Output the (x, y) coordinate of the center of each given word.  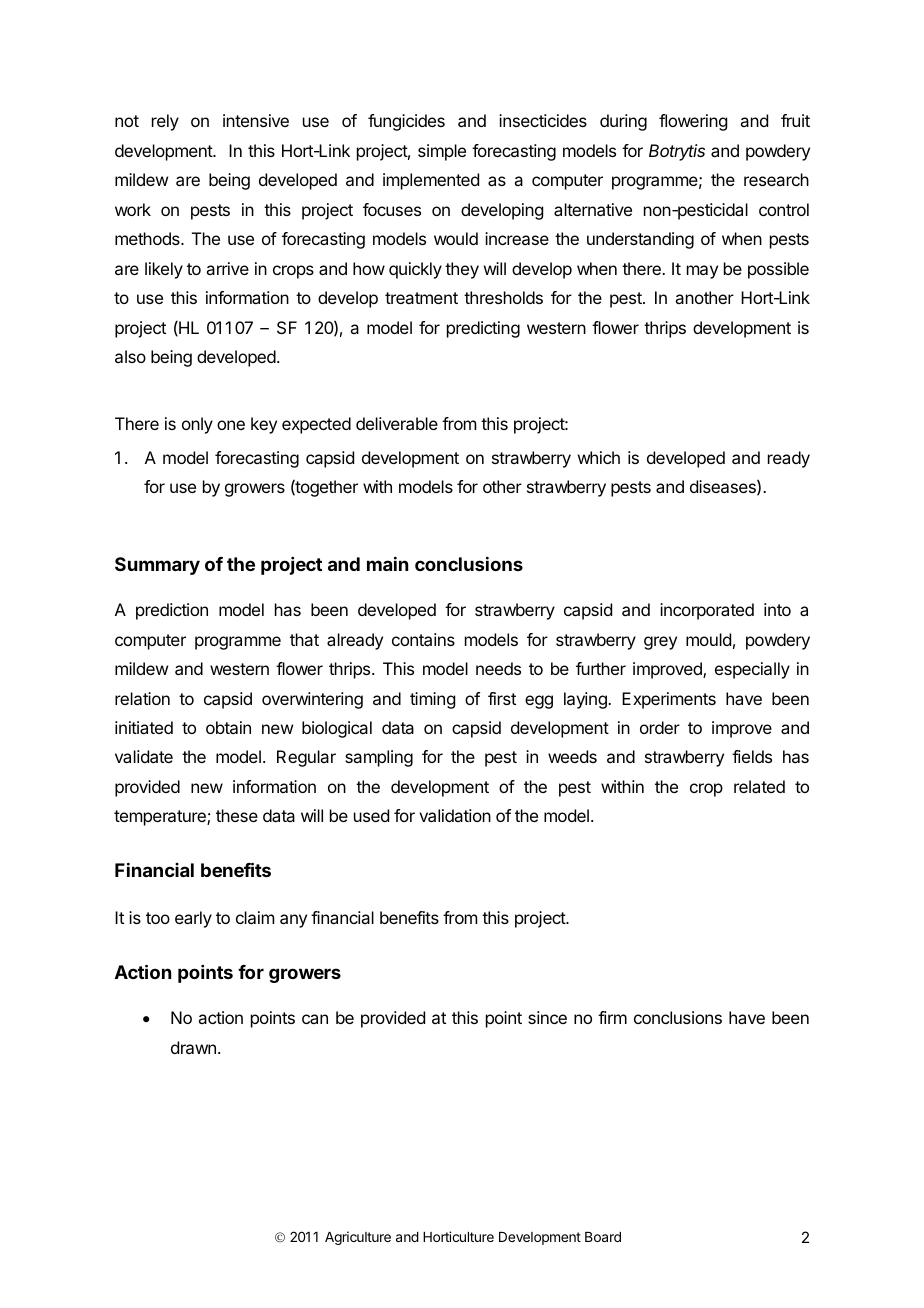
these (237, 815)
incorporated (707, 611)
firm (612, 1017)
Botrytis (677, 152)
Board (603, 1237)
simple (442, 152)
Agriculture (358, 1238)
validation (455, 815)
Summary (157, 566)
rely (165, 122)
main (387, 564)
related (759, 786)
